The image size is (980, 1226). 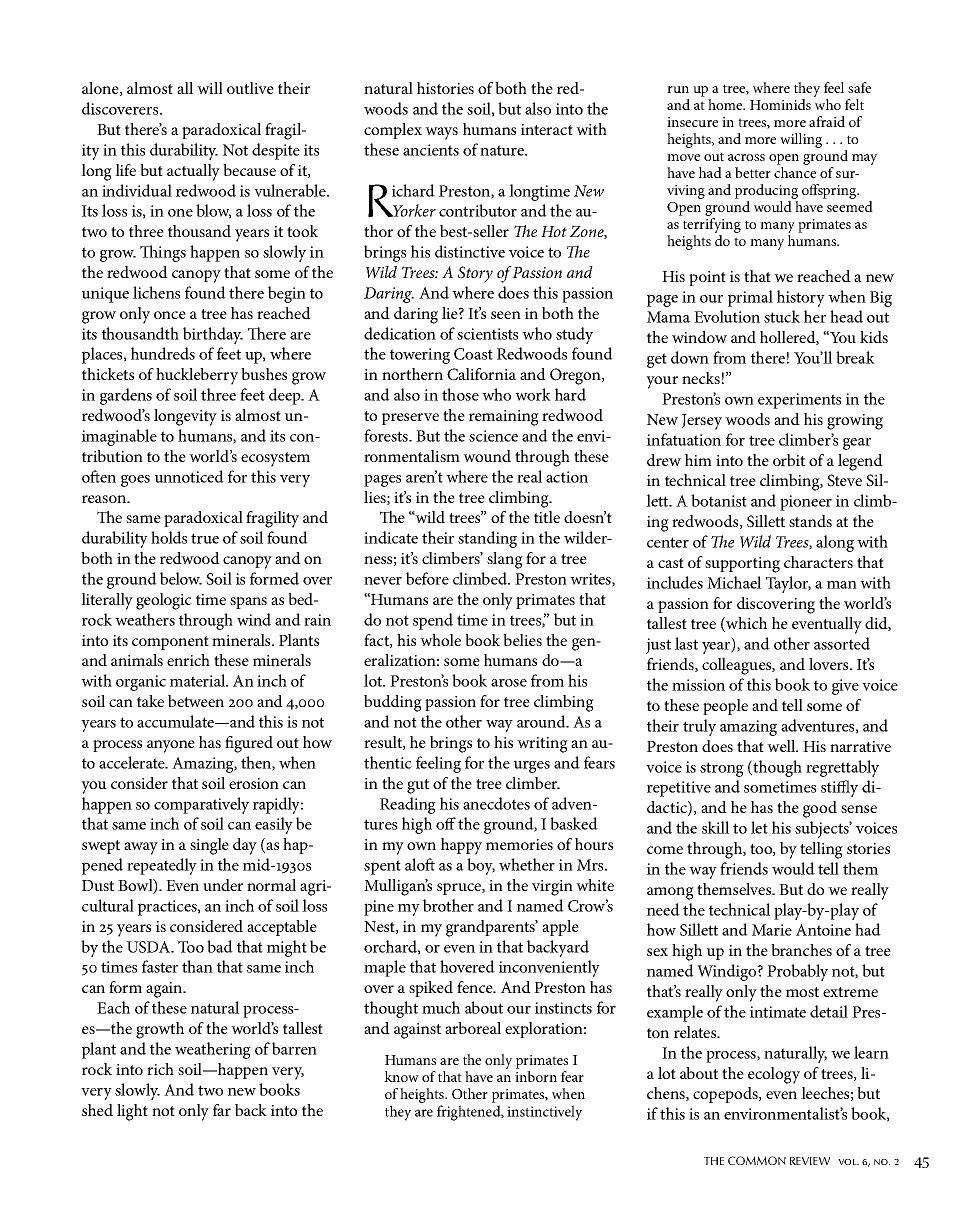 I want to click on unnoticed, so click(x=189, y=476).
